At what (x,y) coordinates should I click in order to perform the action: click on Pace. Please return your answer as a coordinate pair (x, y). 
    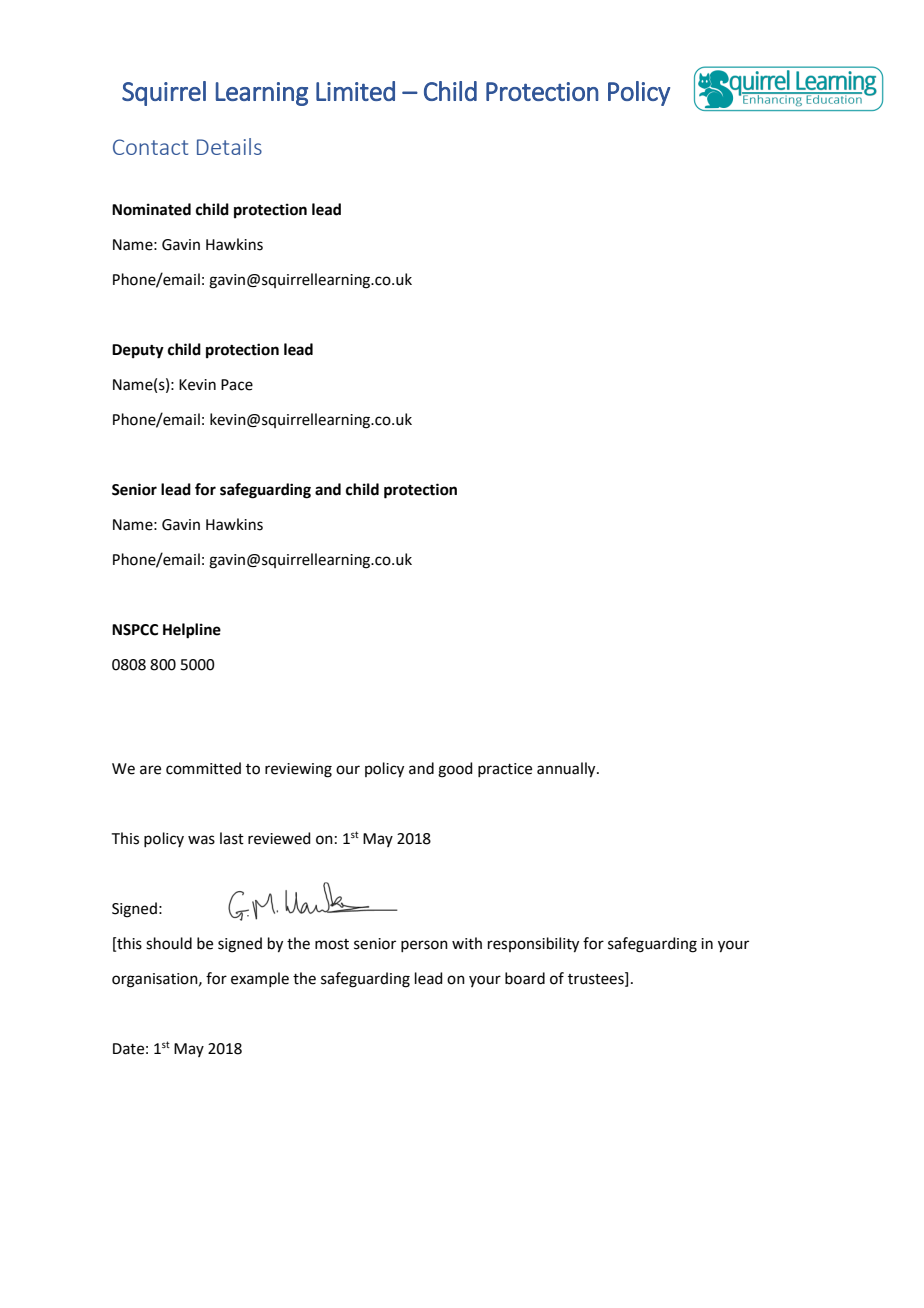
    Looking at the image, I should click on (237, 385).
